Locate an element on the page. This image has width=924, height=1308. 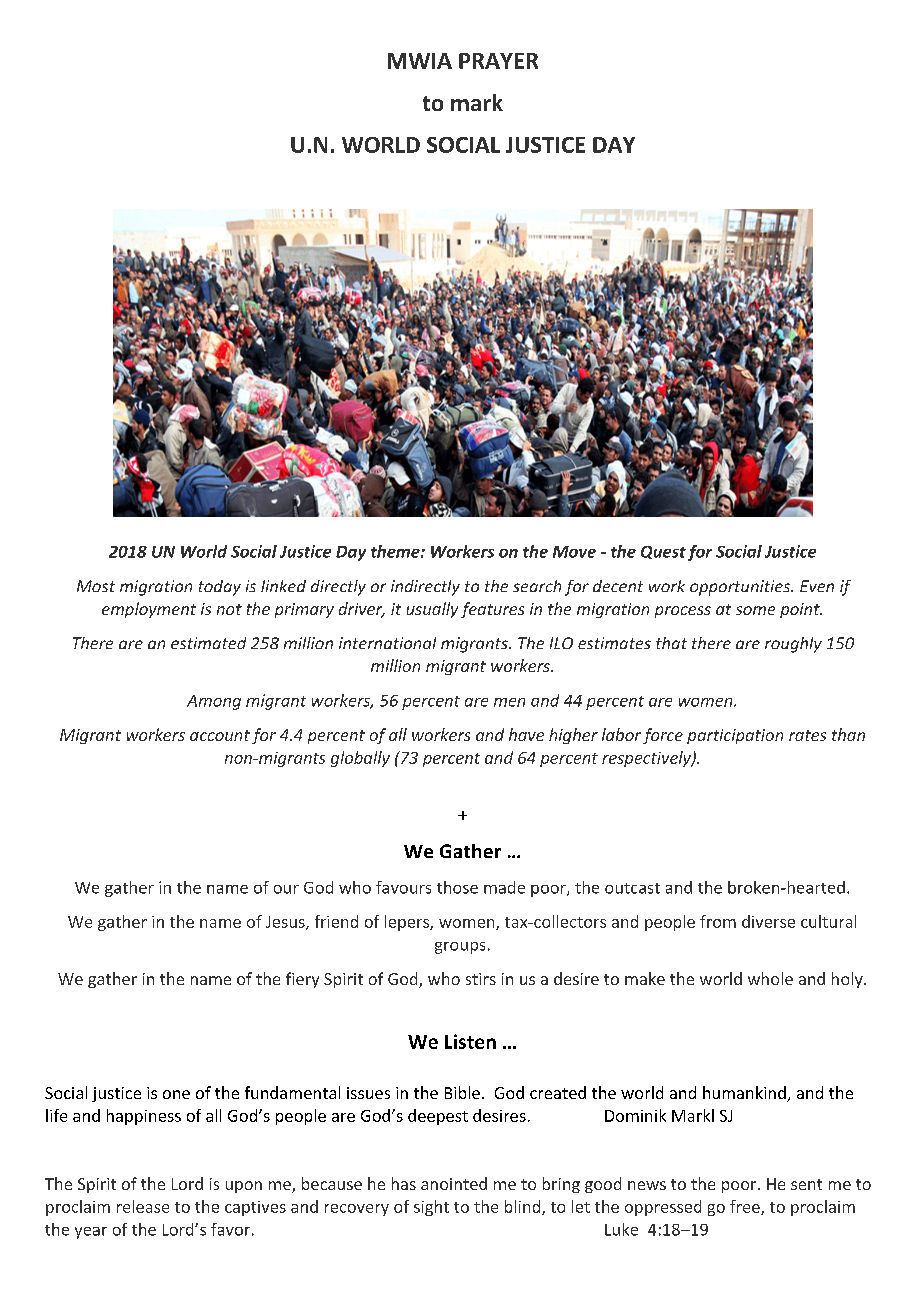
those is located at coordinates (457, 887).
